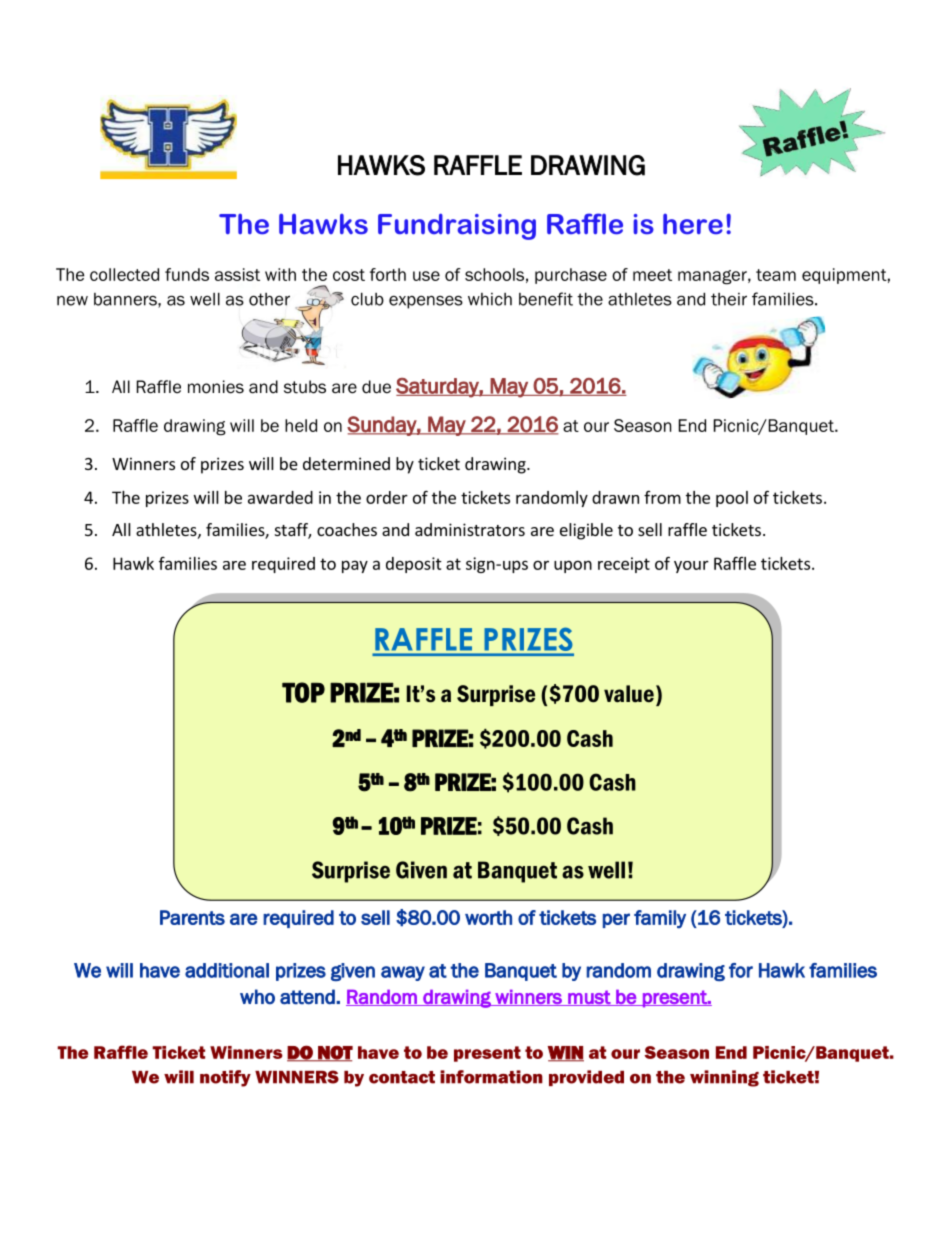 Image resolution: width=952 pixels, height=1233 pixels. What do you see at coordinates (192, 917) in the page?
I see `Parents` at bounding box center [192, 917].
